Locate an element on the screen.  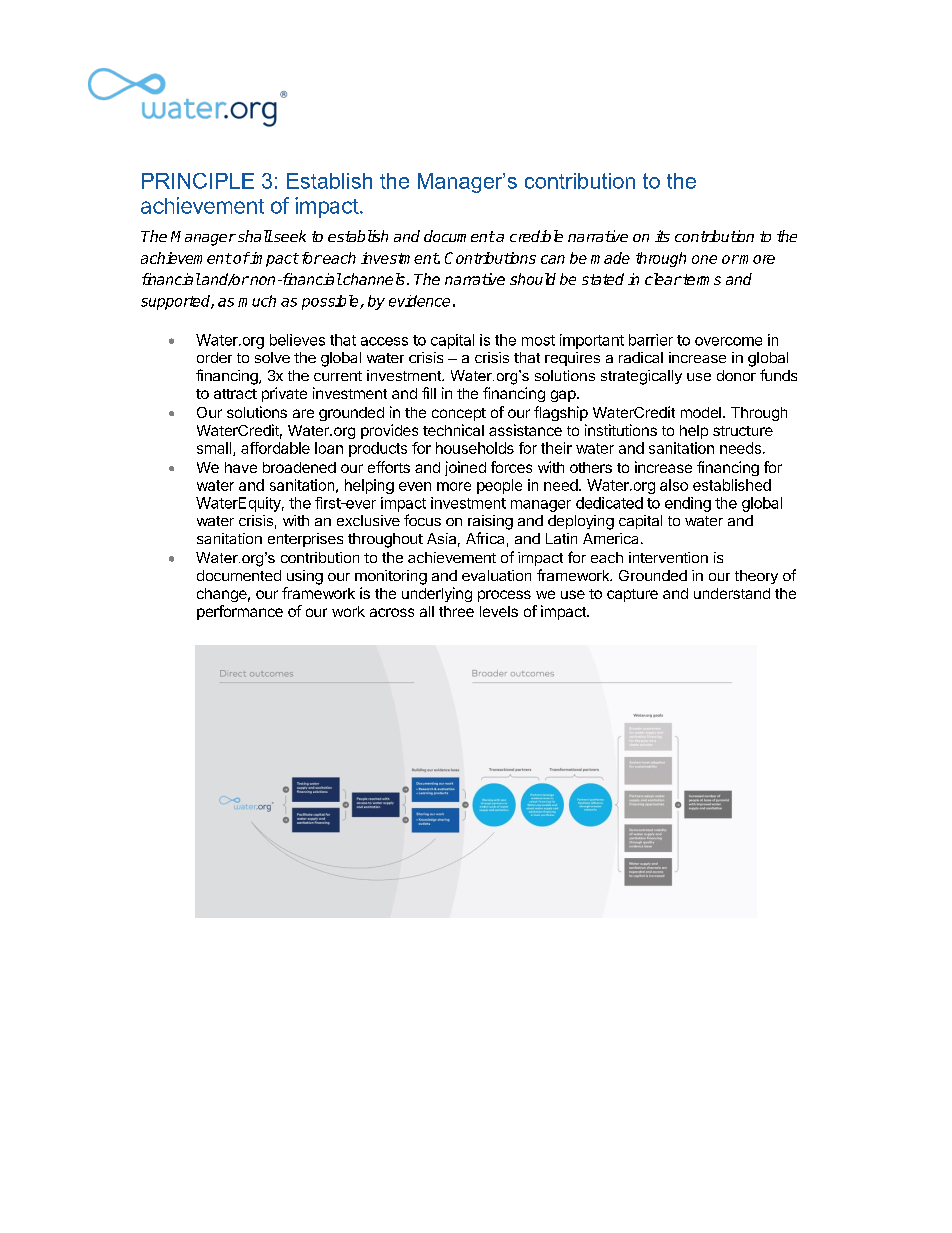
raising is located at coordinates (490, 522).
